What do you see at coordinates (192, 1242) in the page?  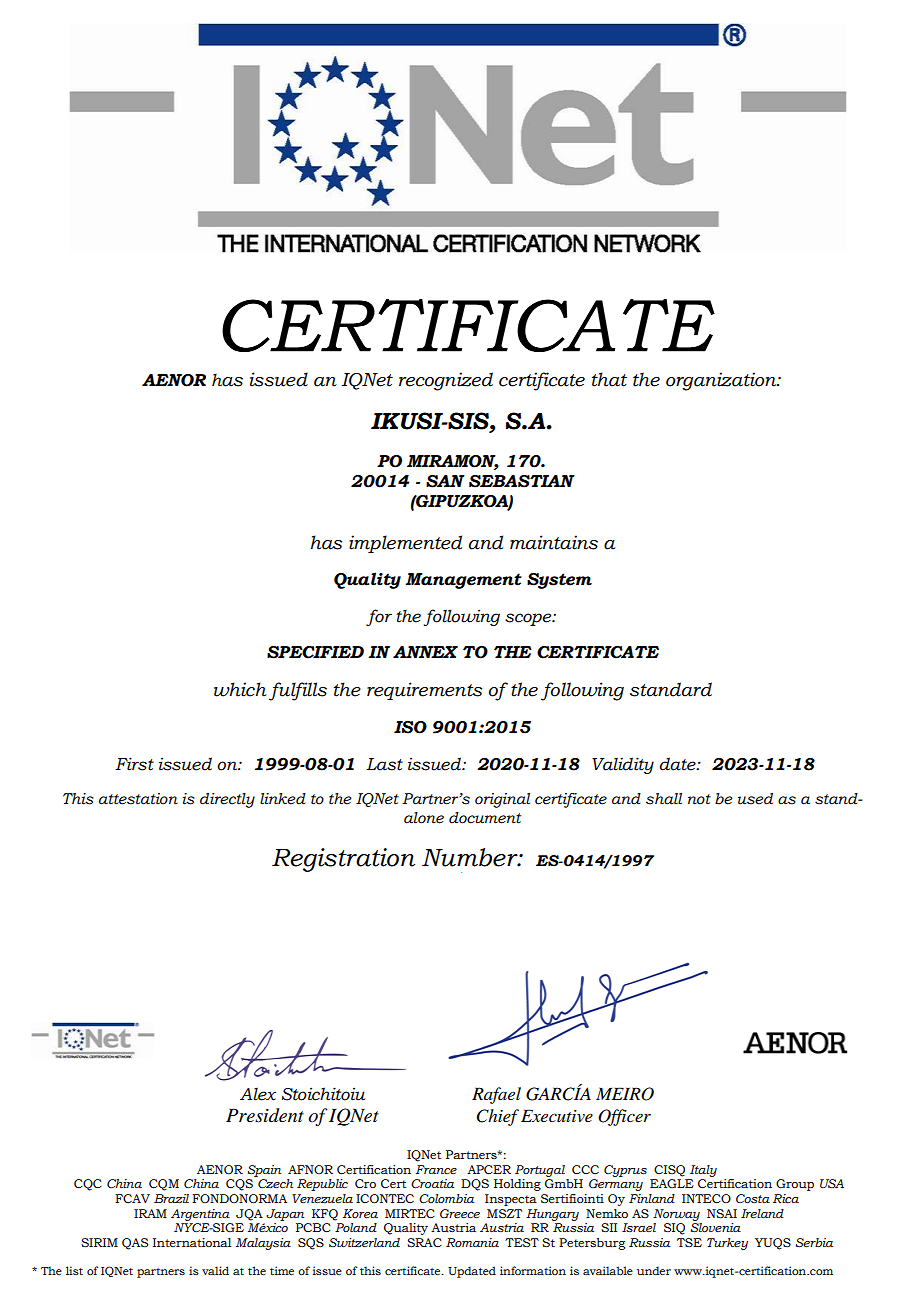 I see `International` at bounding box center [192, 1242].
